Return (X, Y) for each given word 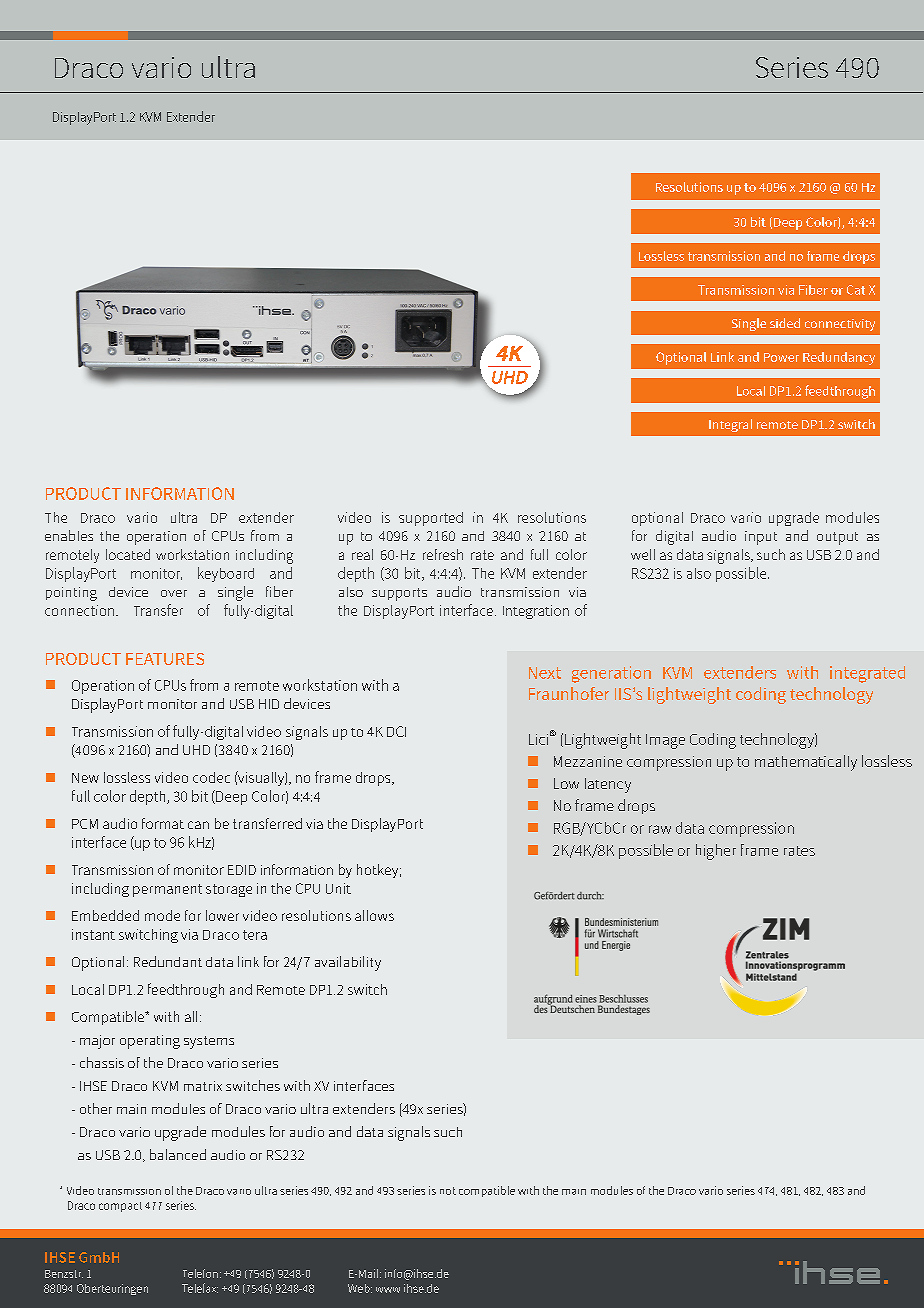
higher (716, 852)
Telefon (200, 1273)
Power (781, 357)
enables (69, 535)
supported (431, 519)
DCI (396, 731)
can (198, 825)
